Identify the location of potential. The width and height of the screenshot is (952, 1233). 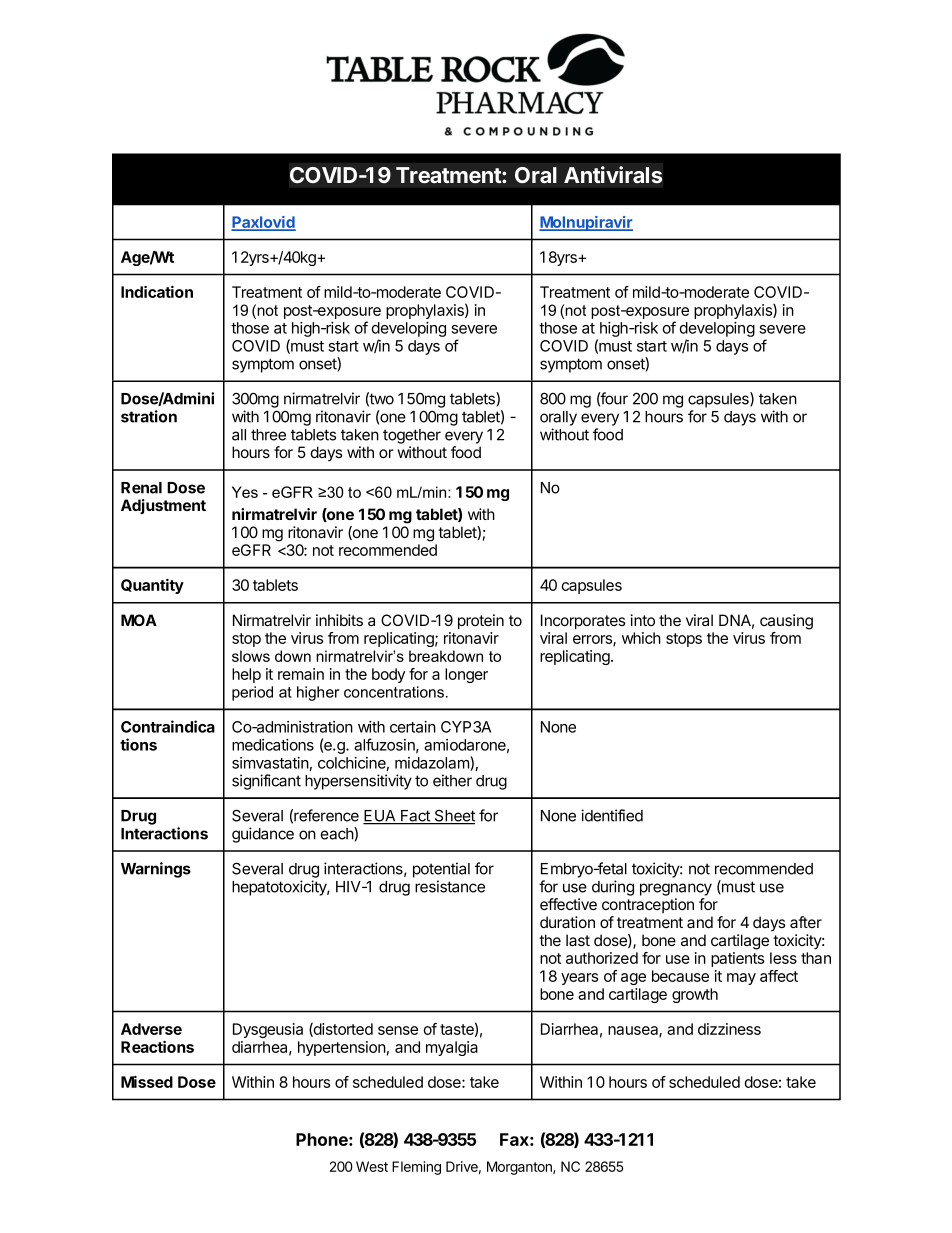
(441, 870).
